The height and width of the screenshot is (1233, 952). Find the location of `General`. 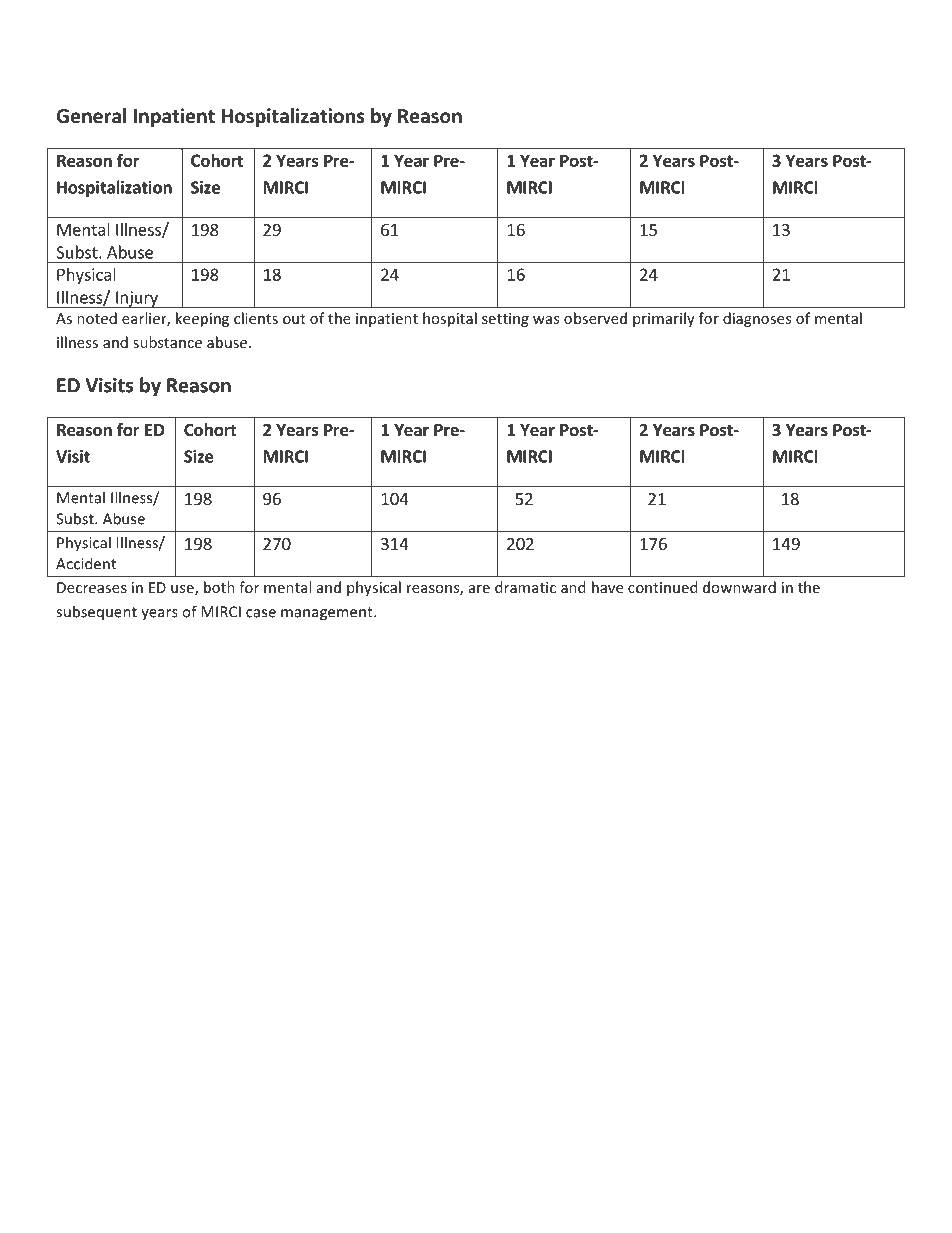

General is located at coordinates (91, 116).
